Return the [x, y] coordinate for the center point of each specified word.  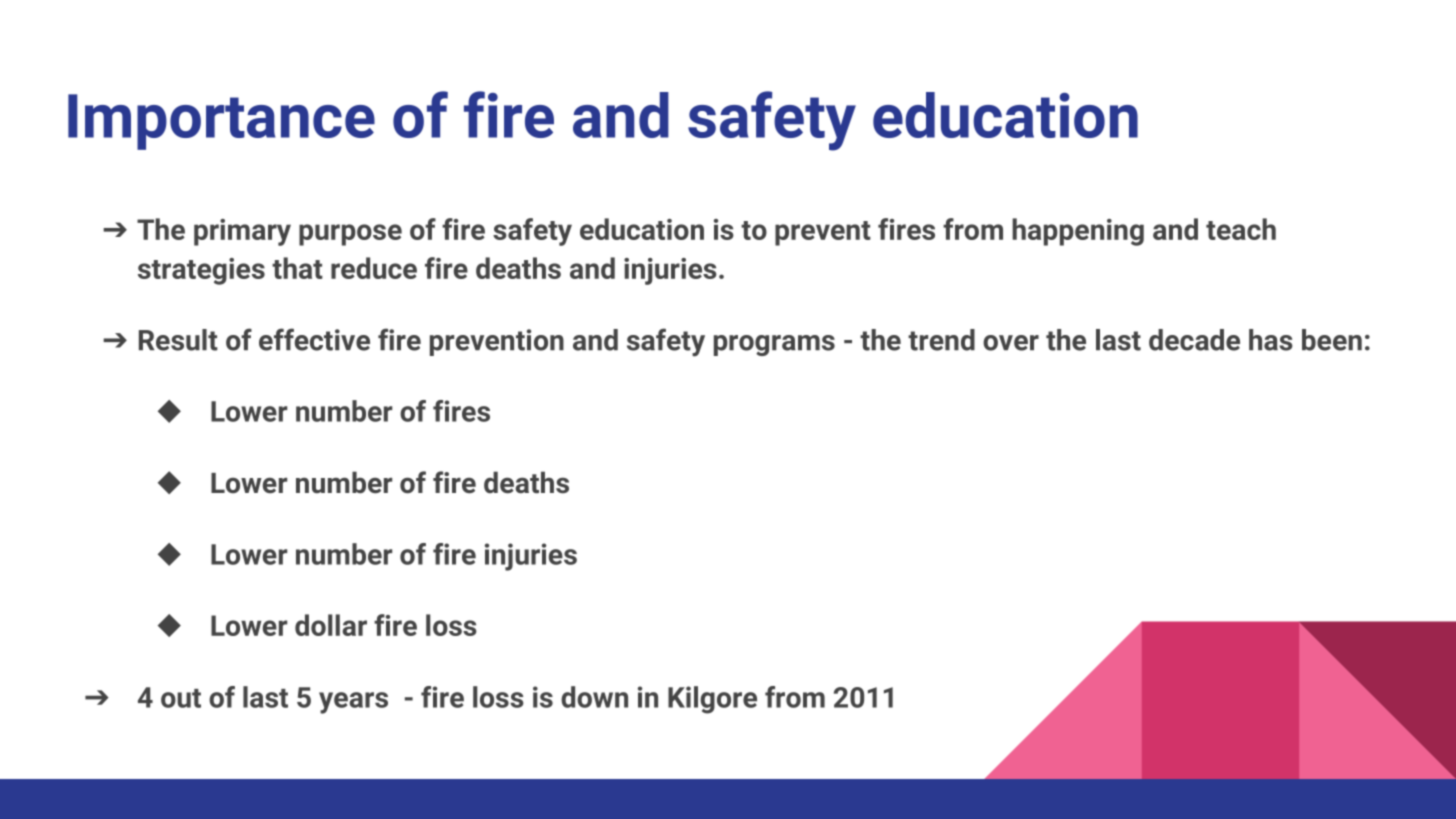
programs [774, 345]
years [353, 703]
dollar [331, 625]
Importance [221, 122]
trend [941, 340]
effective [314, 339]
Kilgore [712, 700]
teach [1241, 229]
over [1011, 343]
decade [1194, 340]
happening [1078, 232]
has [1271, 340]
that [297, 268]
